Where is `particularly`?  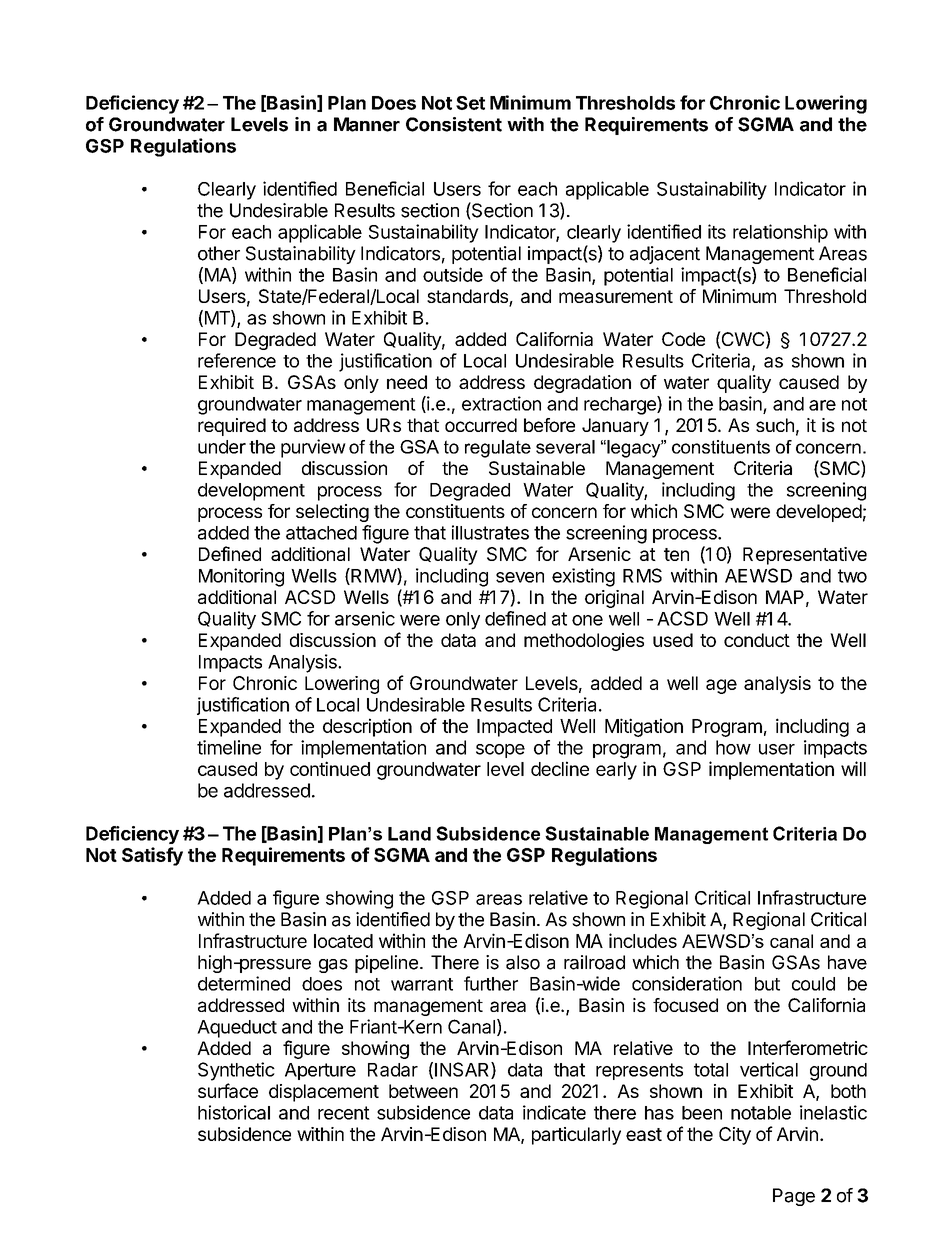
particularly is located at coordinates (576, 1136).
